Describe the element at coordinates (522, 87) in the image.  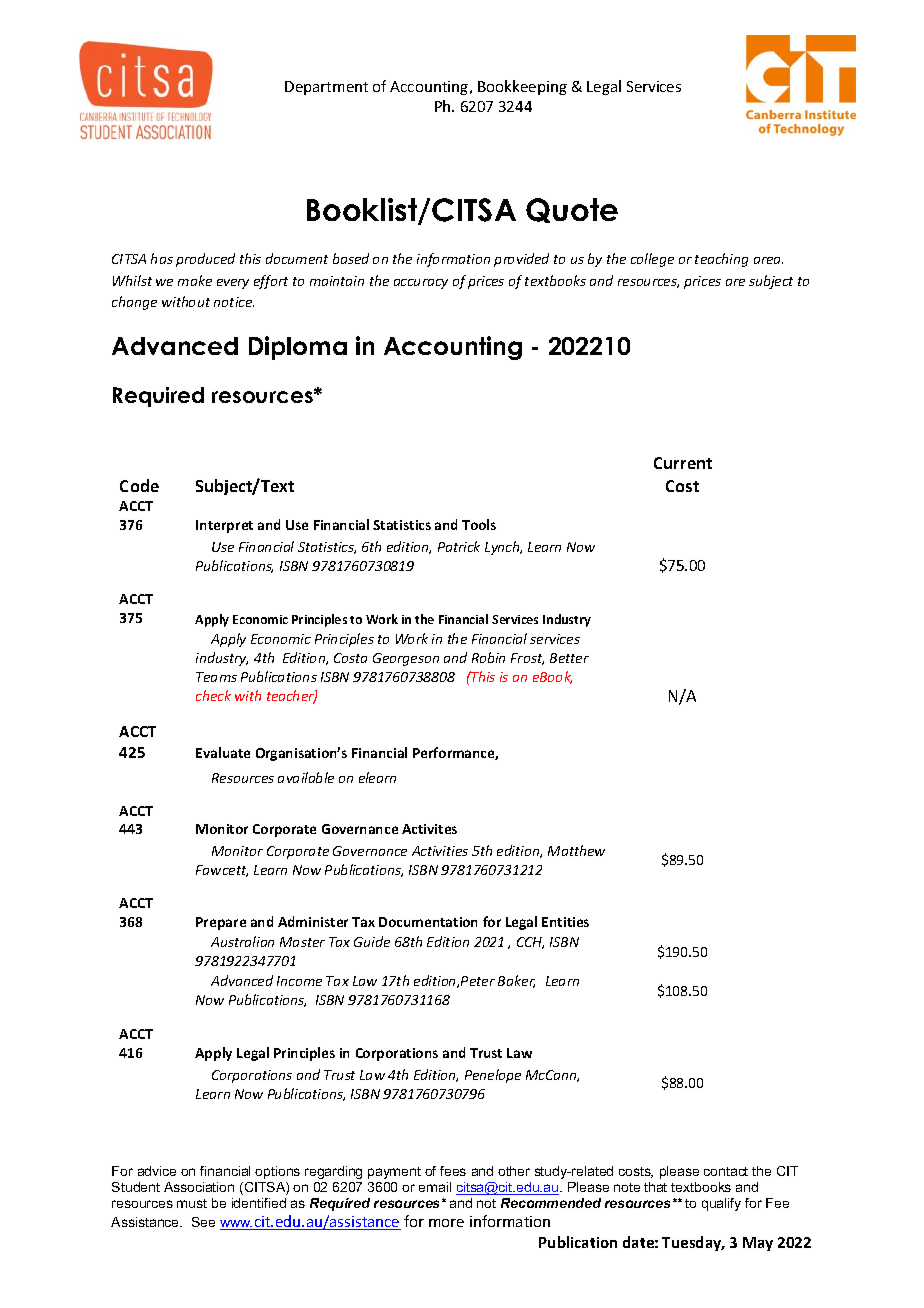
I see `Bookkeeping` at that location.
